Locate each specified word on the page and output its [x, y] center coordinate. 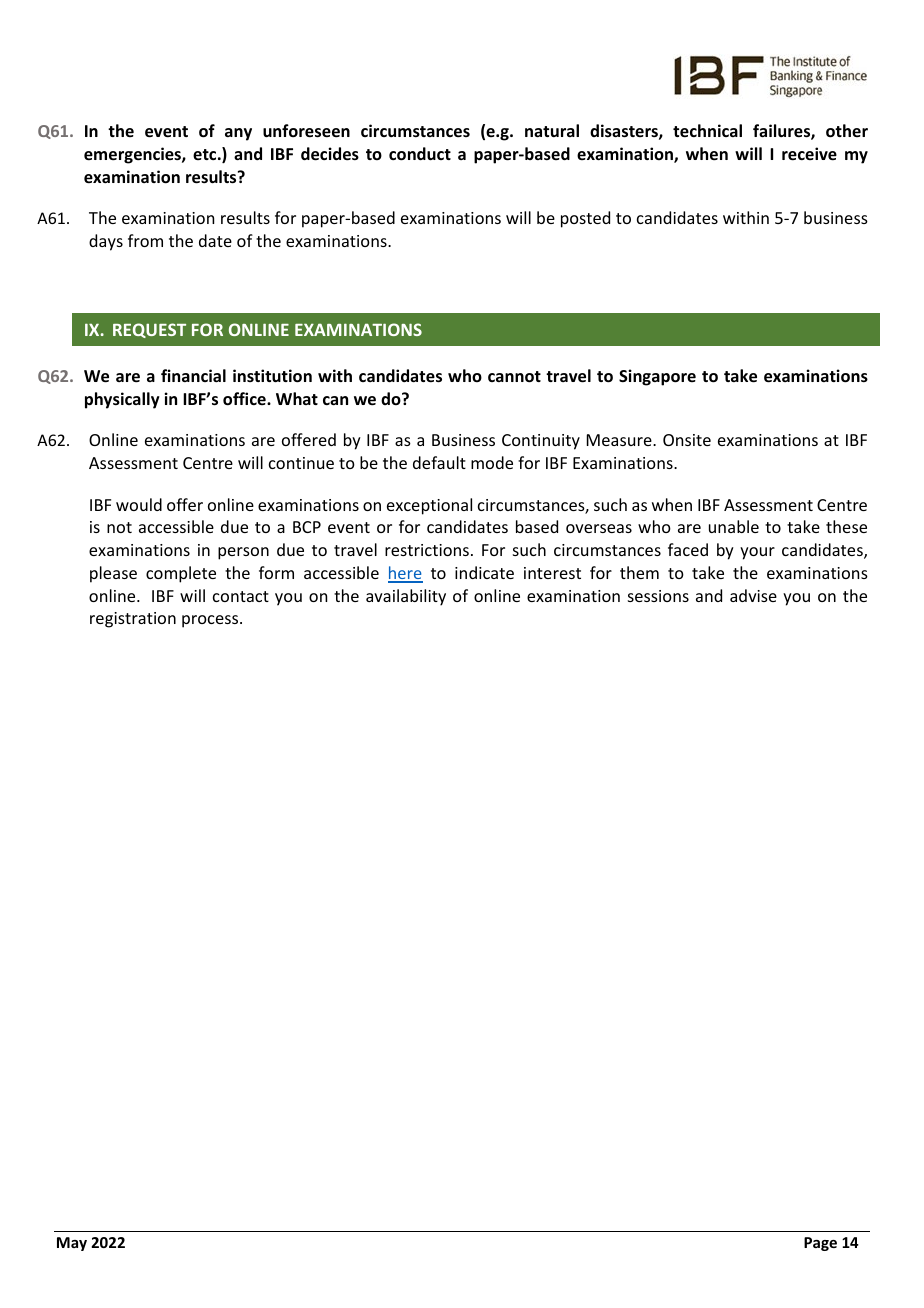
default [439, 462]
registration [133, 620]
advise [753, 595]
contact [241, 596]
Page [820, 1244]
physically [122, 400]
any [238, 134]
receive [809, 154]
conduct [420, 154]
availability [406, 597]
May [72, 1244]
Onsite [687, 440]
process [211, 621]
